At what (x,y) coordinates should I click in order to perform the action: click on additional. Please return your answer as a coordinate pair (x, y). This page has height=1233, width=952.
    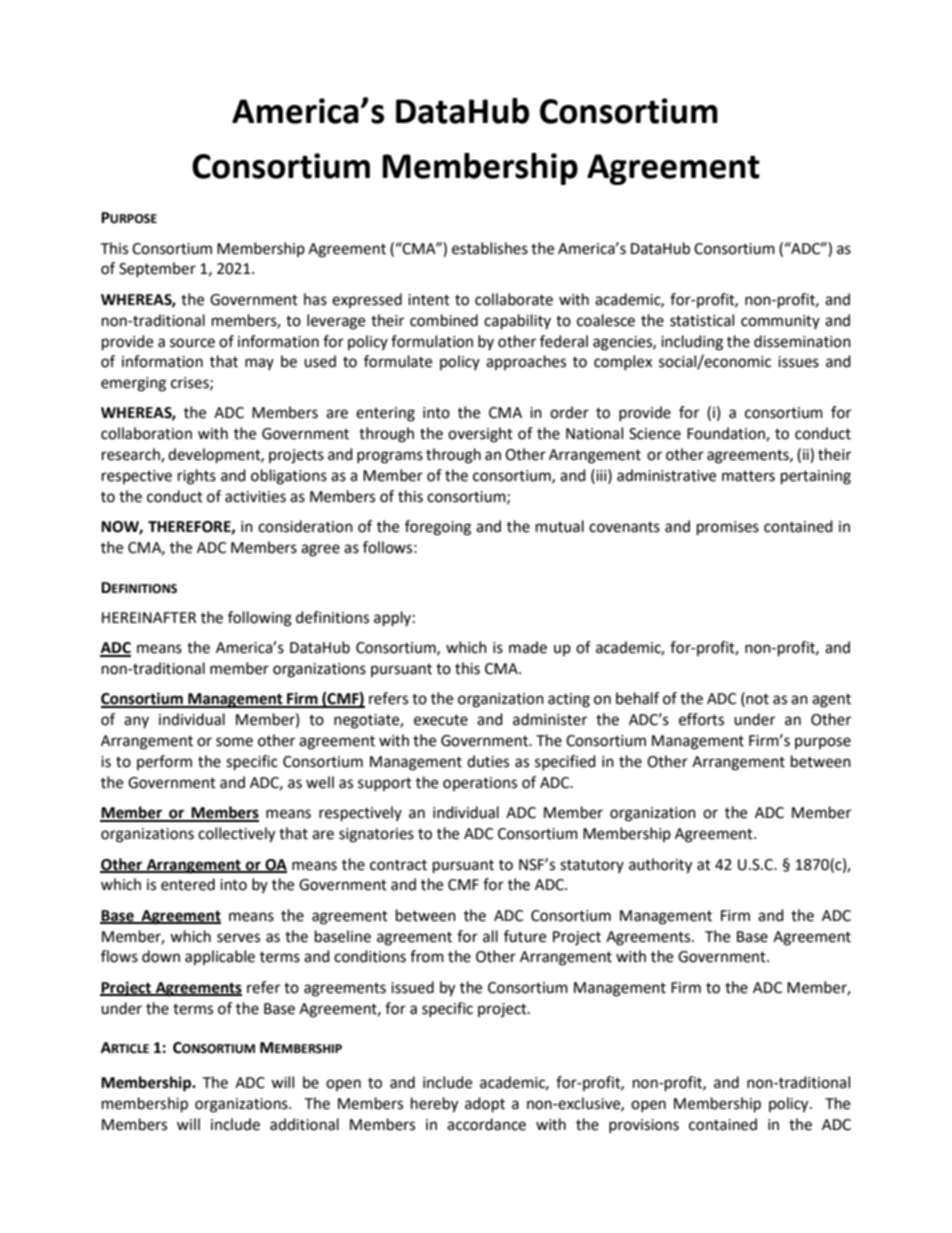
    Looking at the image, I should click on (304, 1124).
